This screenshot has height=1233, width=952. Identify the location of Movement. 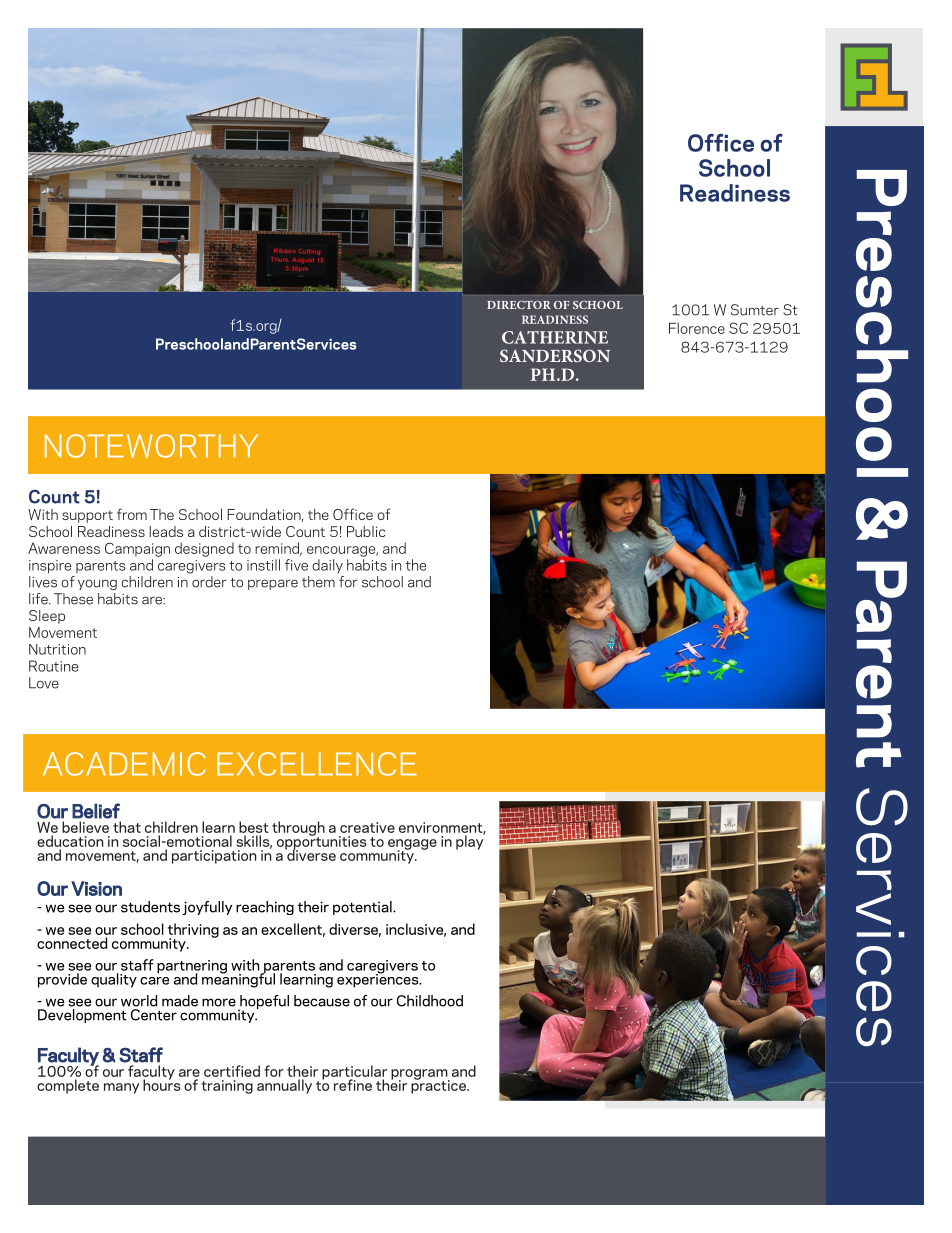
(63, 632).
